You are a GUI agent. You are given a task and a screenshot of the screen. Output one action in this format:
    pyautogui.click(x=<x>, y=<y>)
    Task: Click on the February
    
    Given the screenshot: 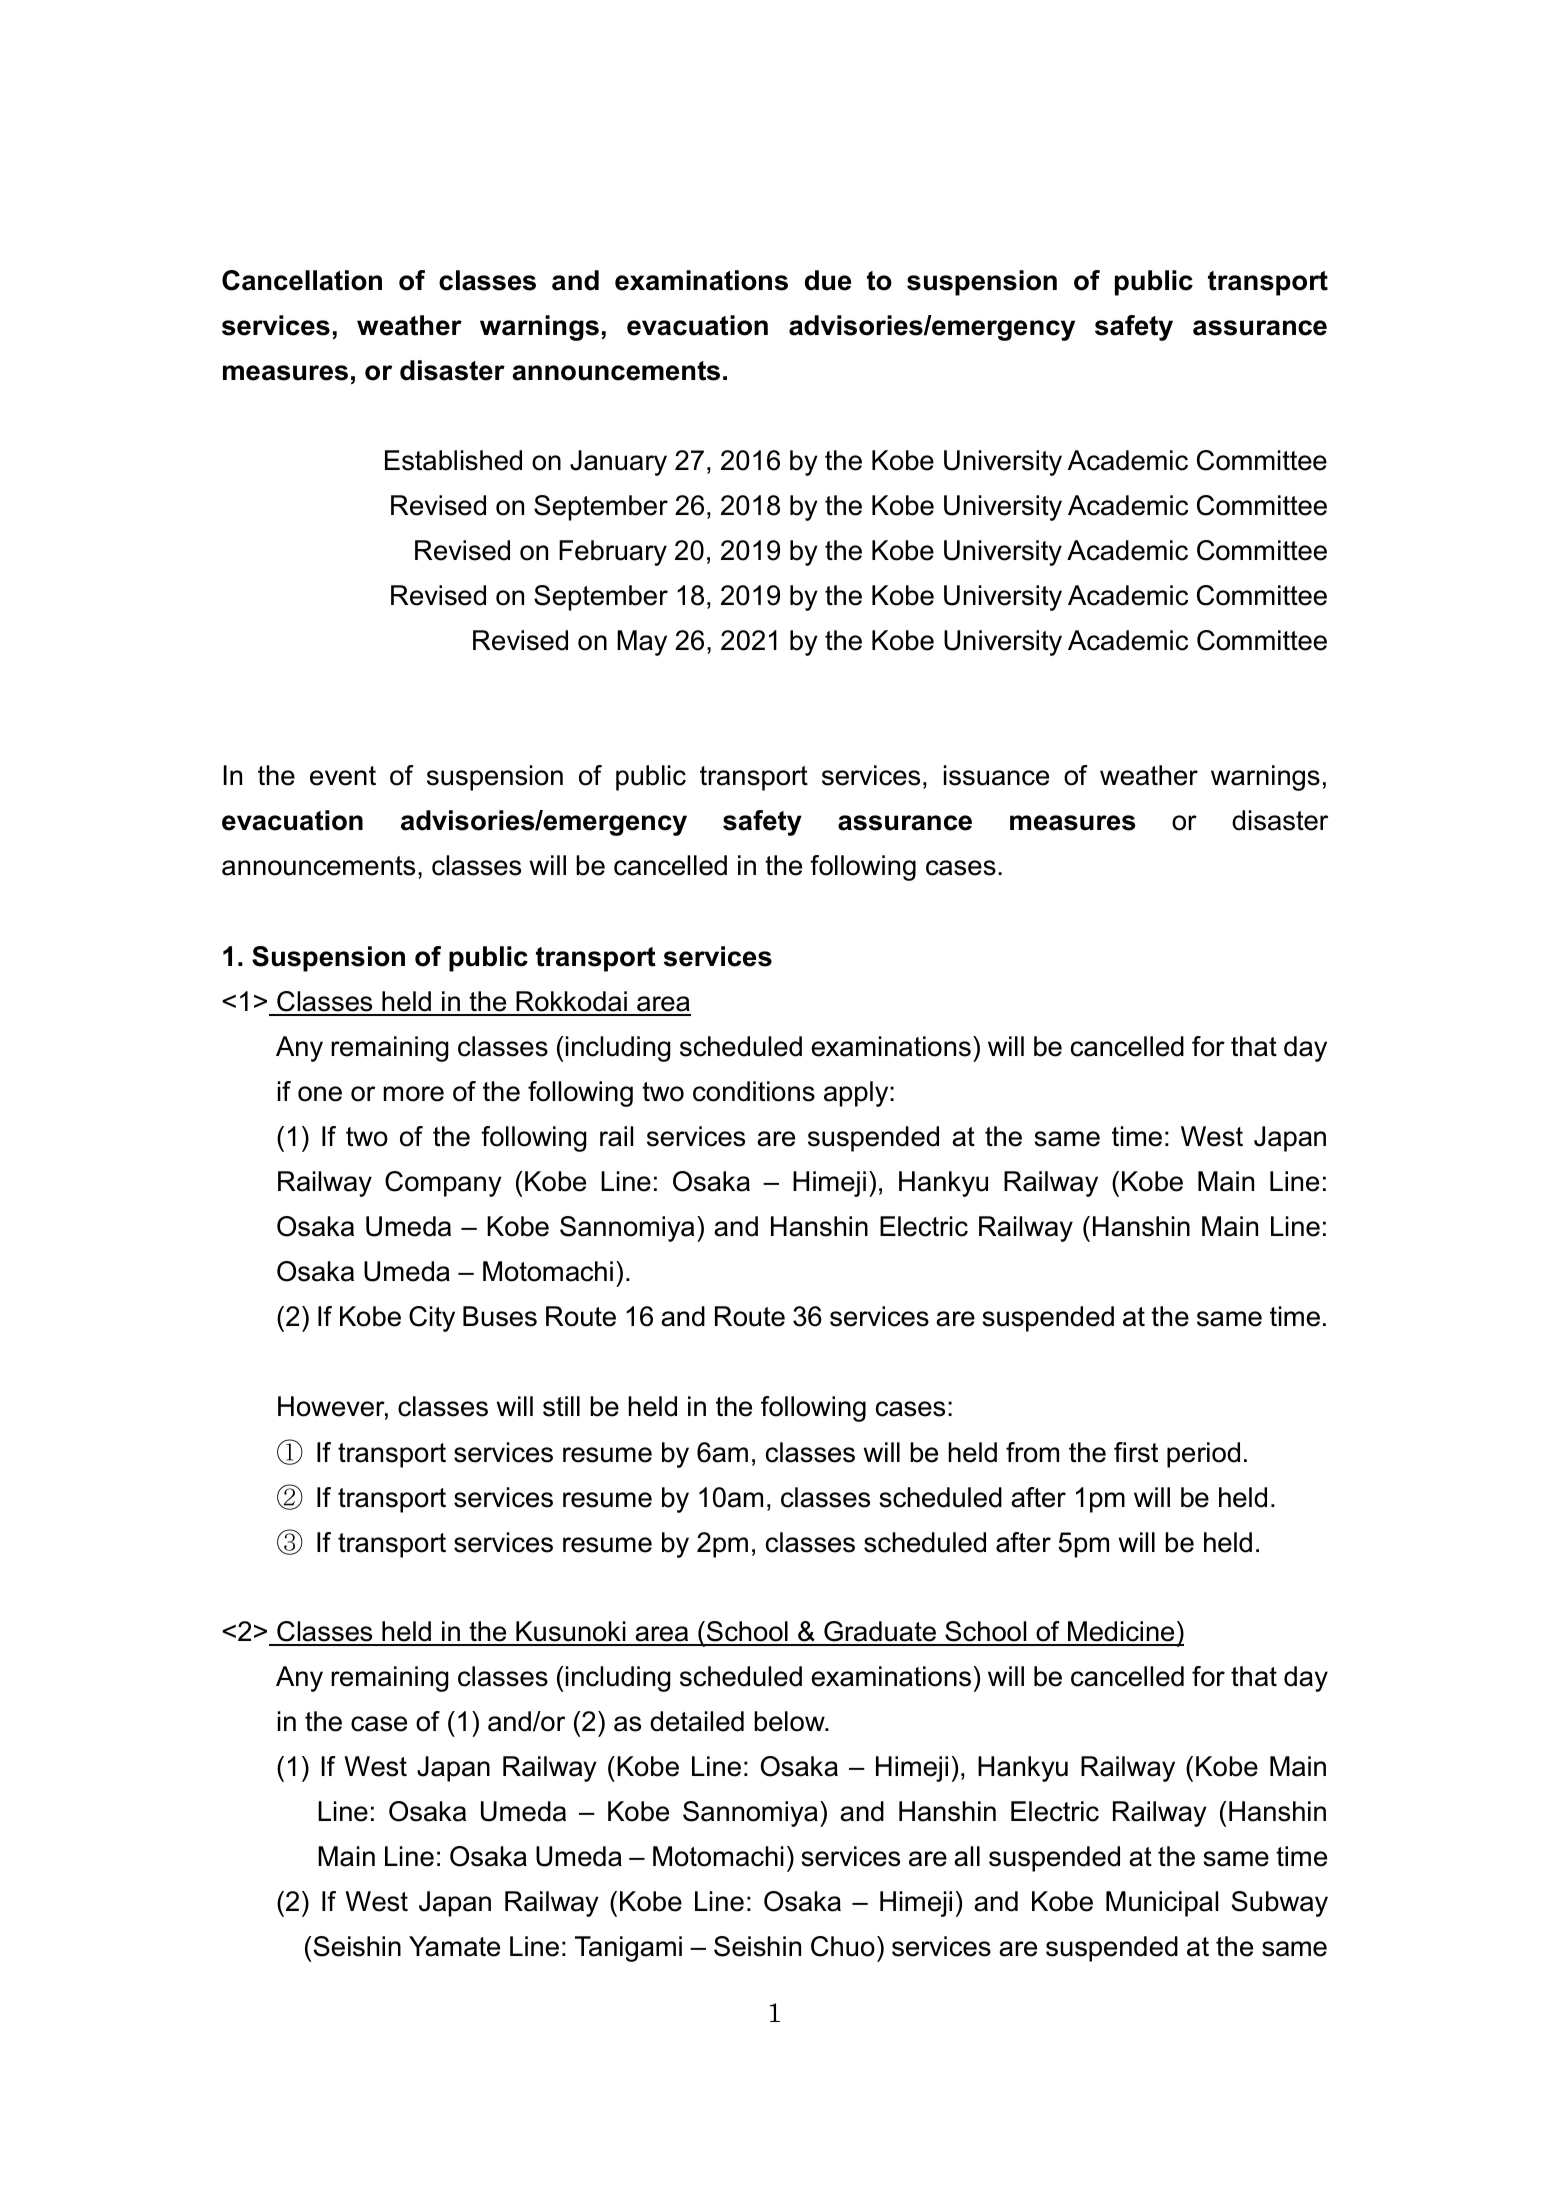 What is the action you would take?
    pyautogui.click(x=613, y=553)
